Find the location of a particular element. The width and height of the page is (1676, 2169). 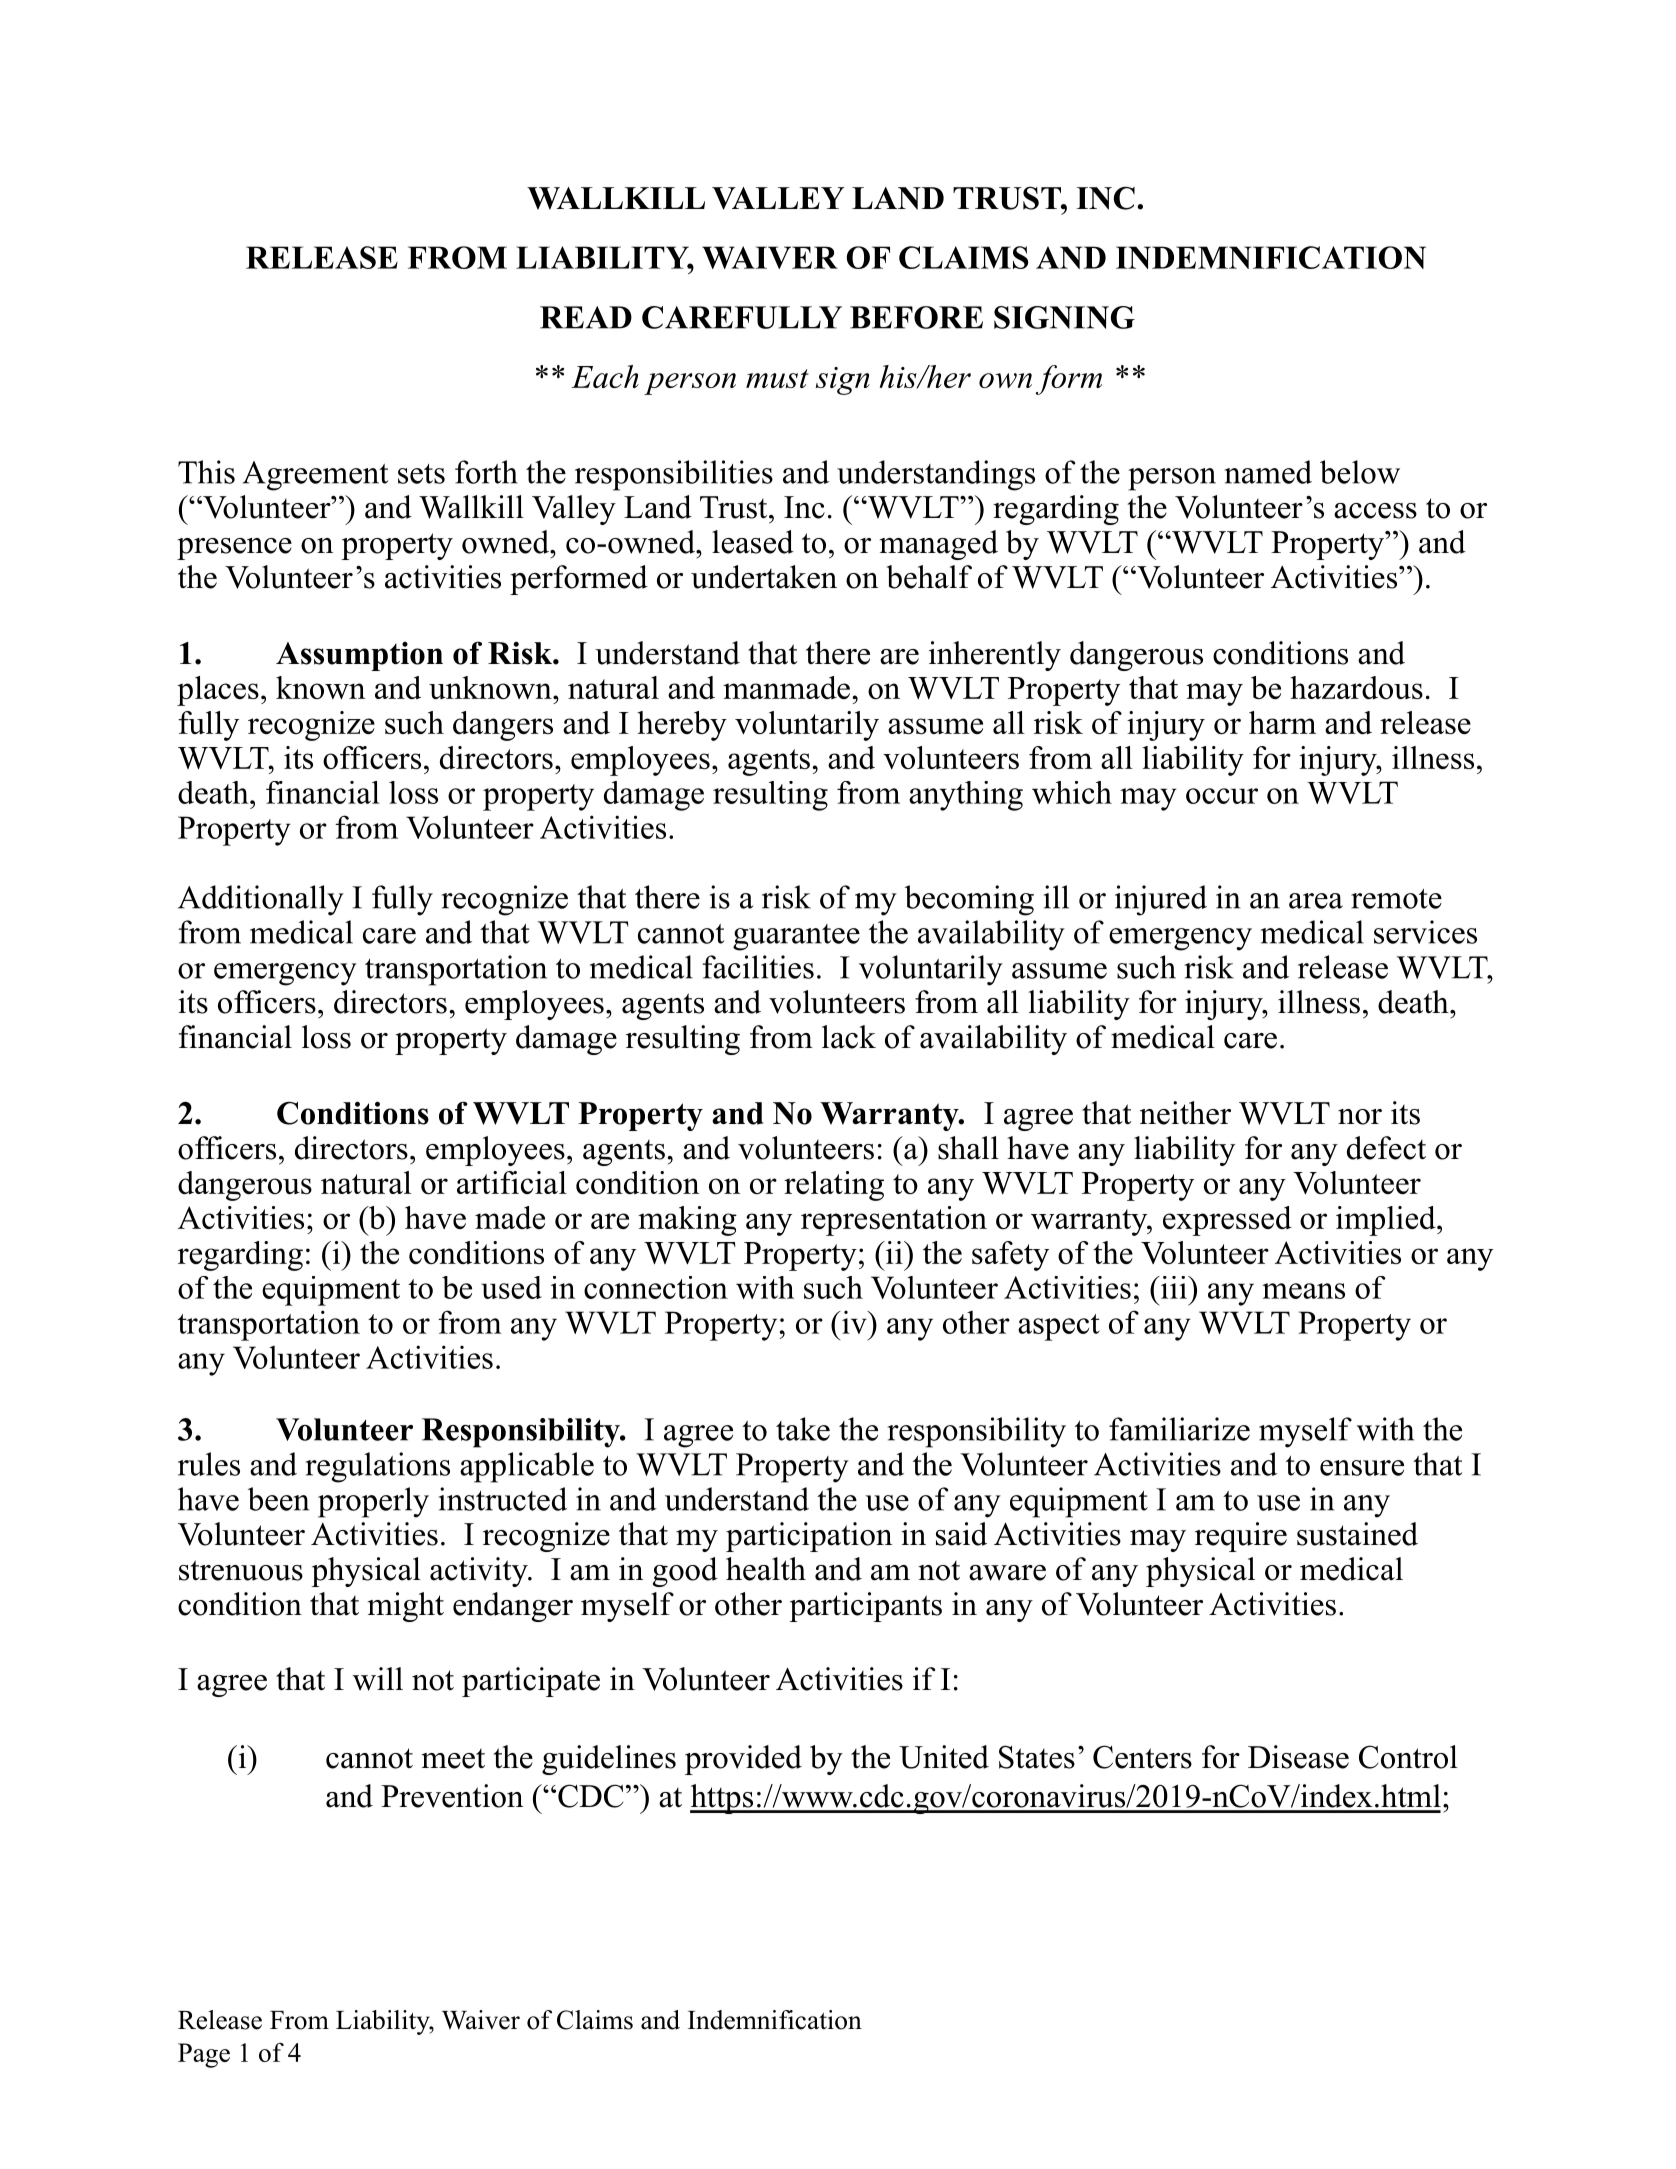

must is located at coordinates (777, 378).
